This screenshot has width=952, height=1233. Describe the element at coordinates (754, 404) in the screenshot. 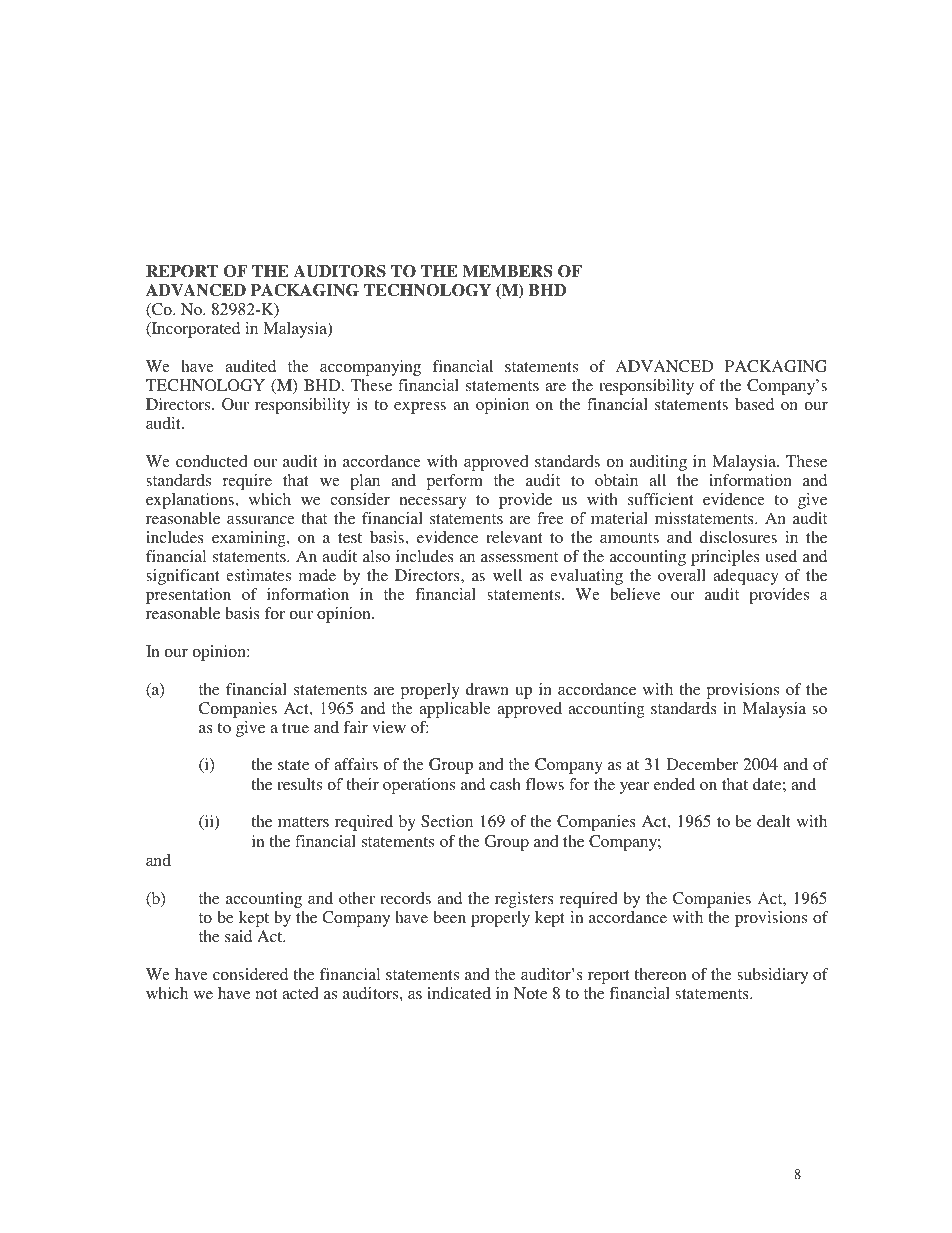

I see `based` at that location.
